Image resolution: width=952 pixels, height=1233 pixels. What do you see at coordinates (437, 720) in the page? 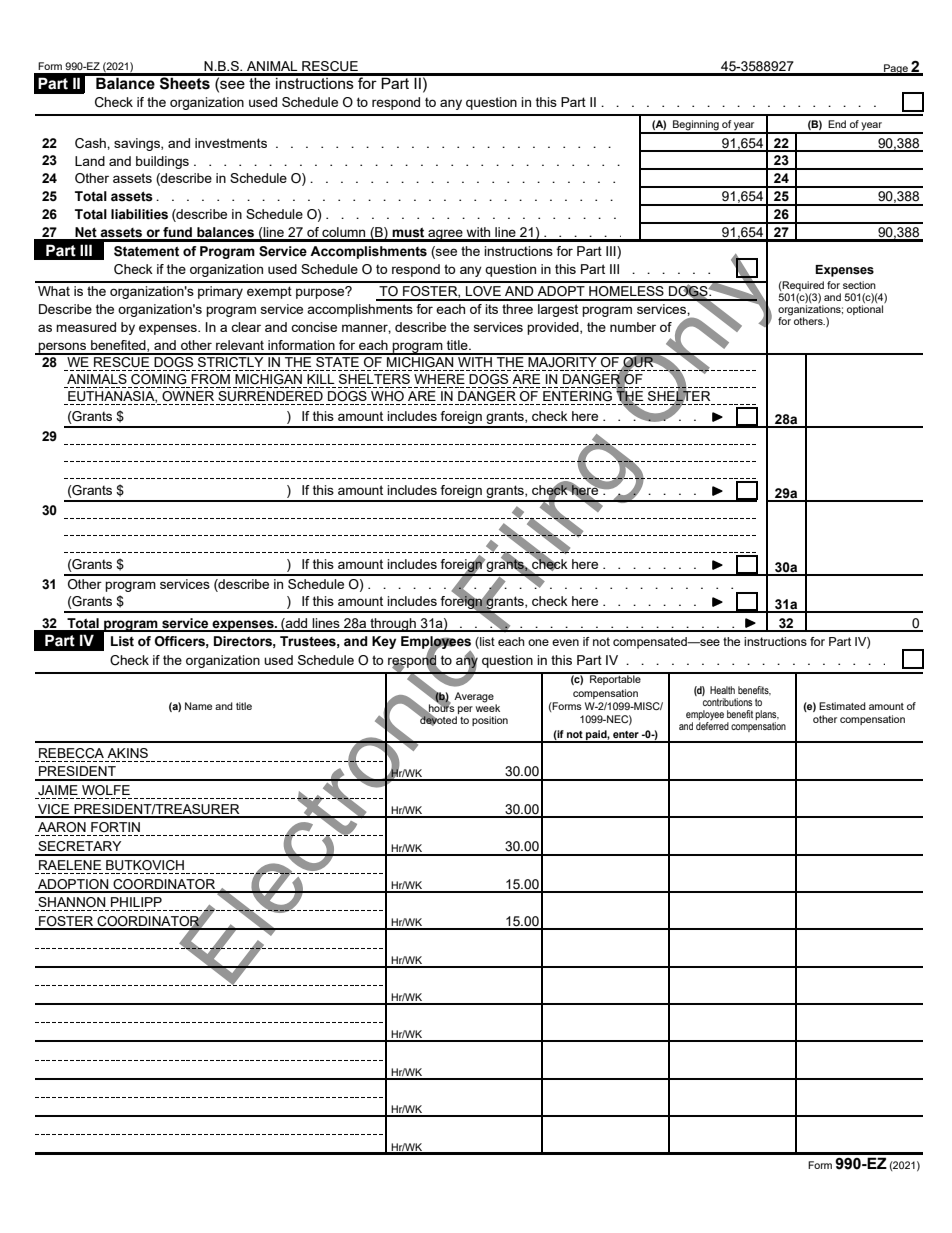
I see `devoted` at bounding box center [437, 720].
